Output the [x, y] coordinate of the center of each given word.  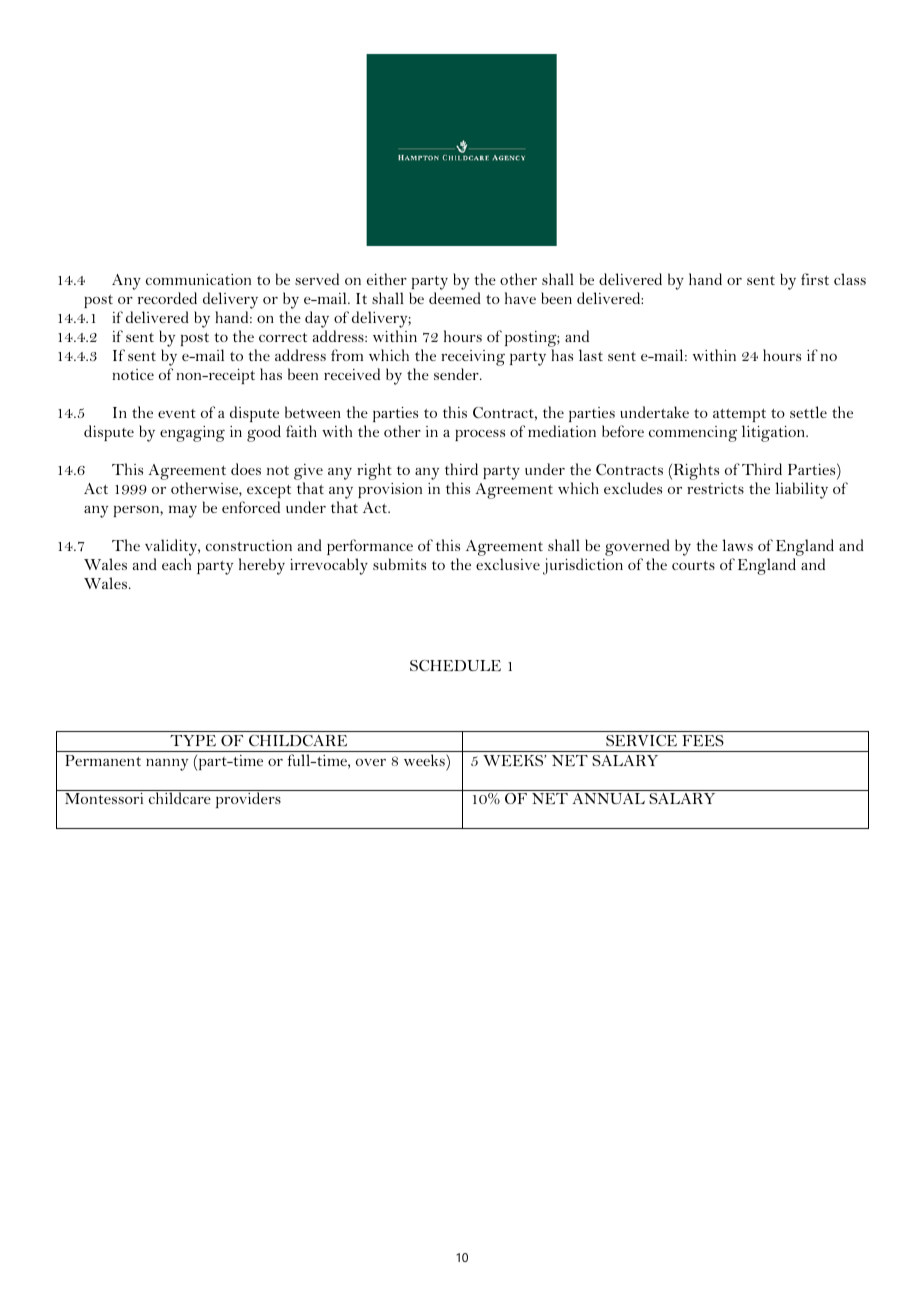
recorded [167, 298]
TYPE [193, 740]
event [177, 413]
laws [738, 545]
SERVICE [641, 740]
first [815, 279]
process [480, 435]
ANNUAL [608, 798]
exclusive [508, 564]
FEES [703, 740]
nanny [167, 765]
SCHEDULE [455, 665]
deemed [455, 298]
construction [249, 545]
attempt [739, 415]
